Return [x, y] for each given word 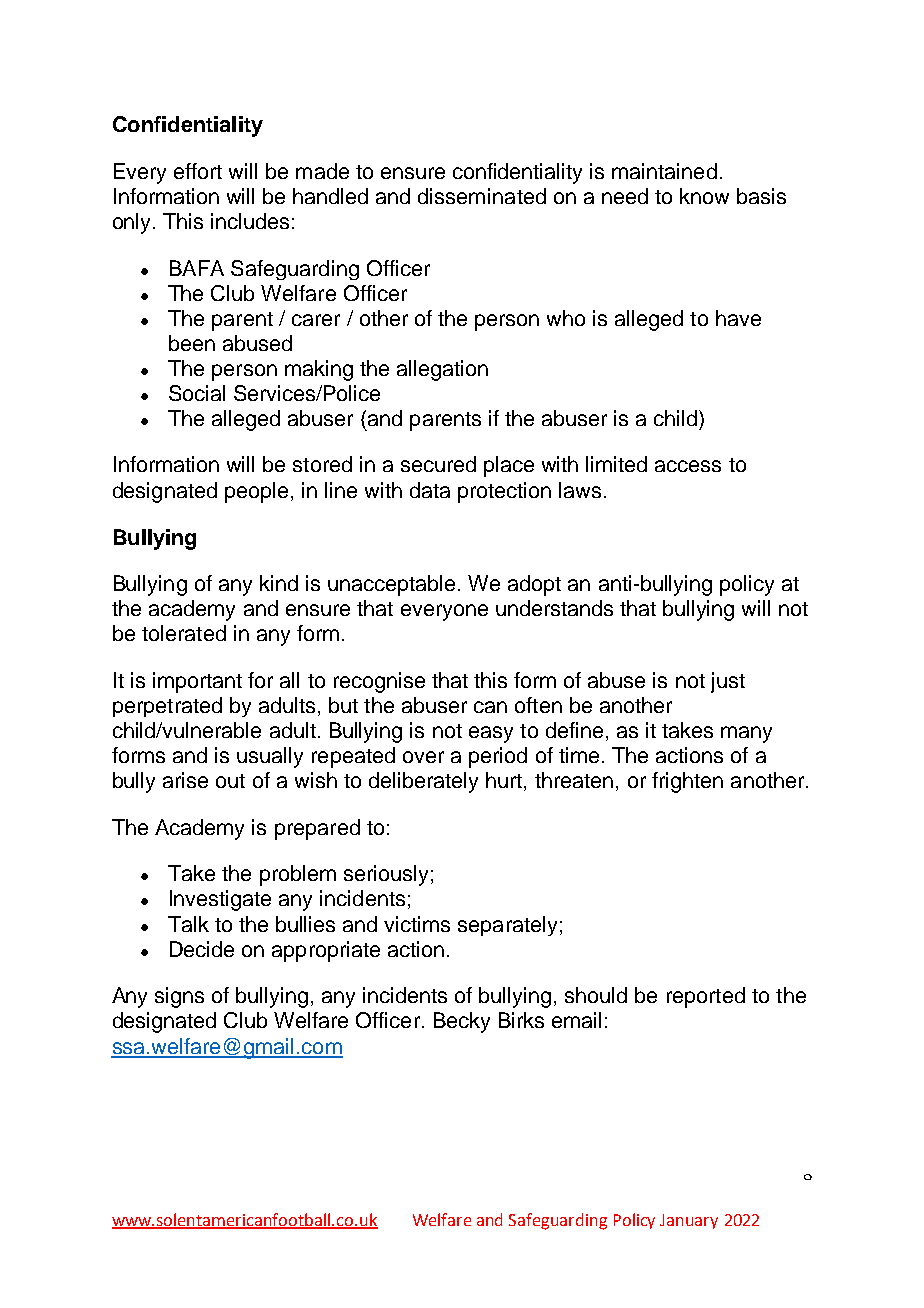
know [704, 196]
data [430, 490]
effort [198, 171]
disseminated [482, 196]
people [256, 492]
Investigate [220, 900]
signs [179, 997]
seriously [386, 875]
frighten [687, 782]
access [688, 466]
